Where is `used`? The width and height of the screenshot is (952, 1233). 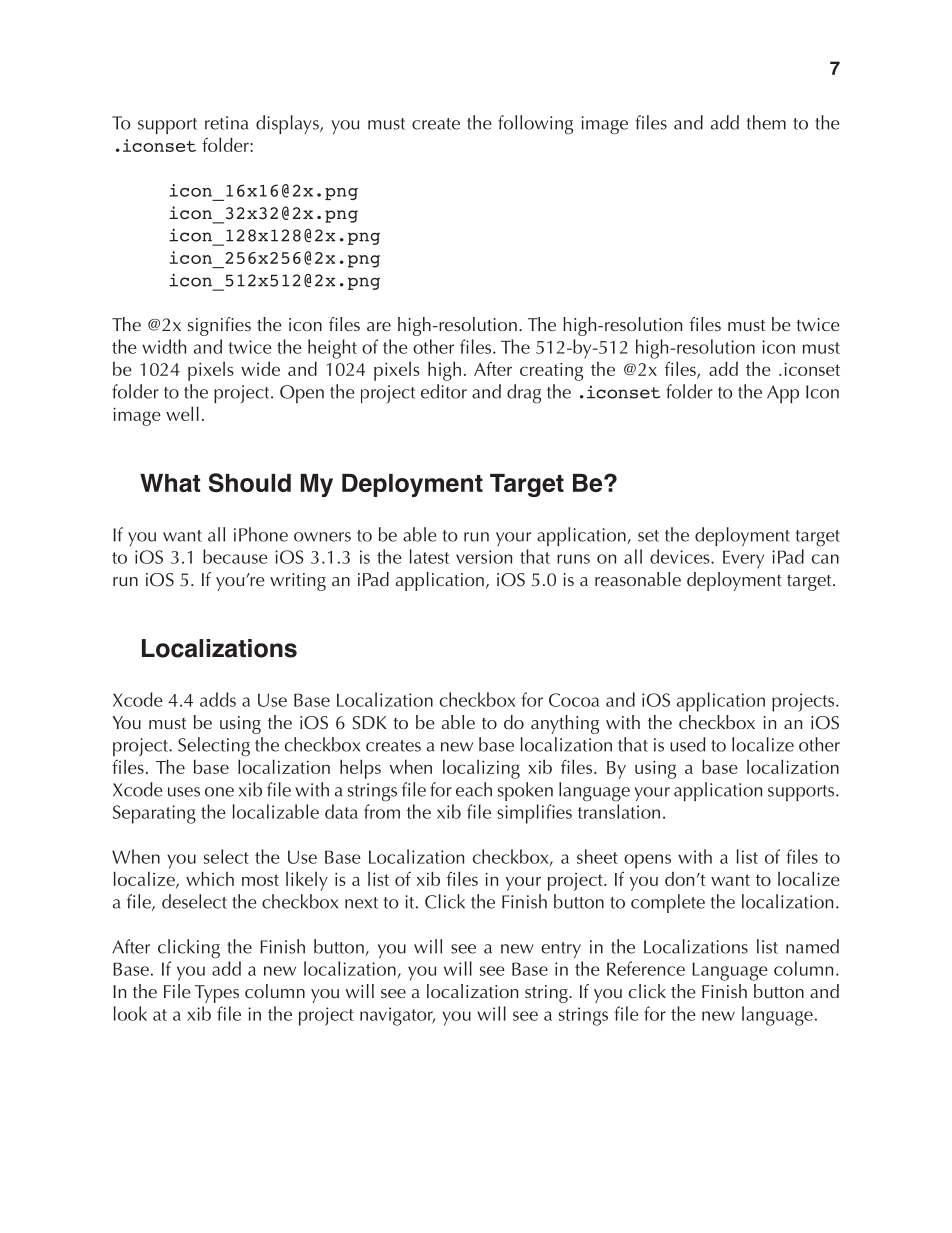 used is located at coordinates (688, 744).
